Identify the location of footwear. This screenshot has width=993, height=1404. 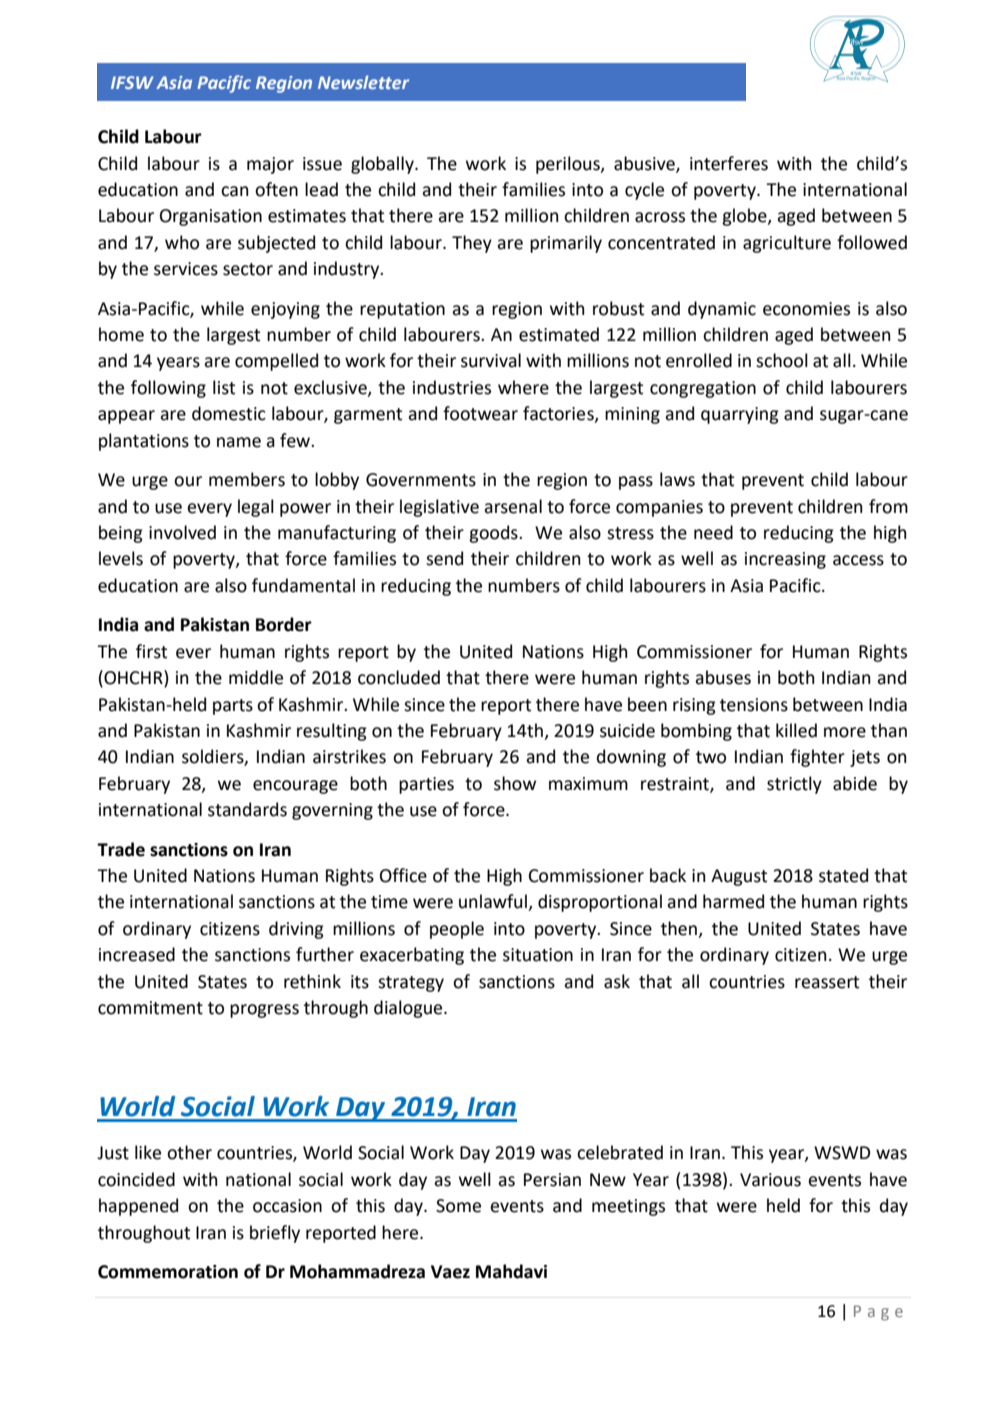
(480, 413).
